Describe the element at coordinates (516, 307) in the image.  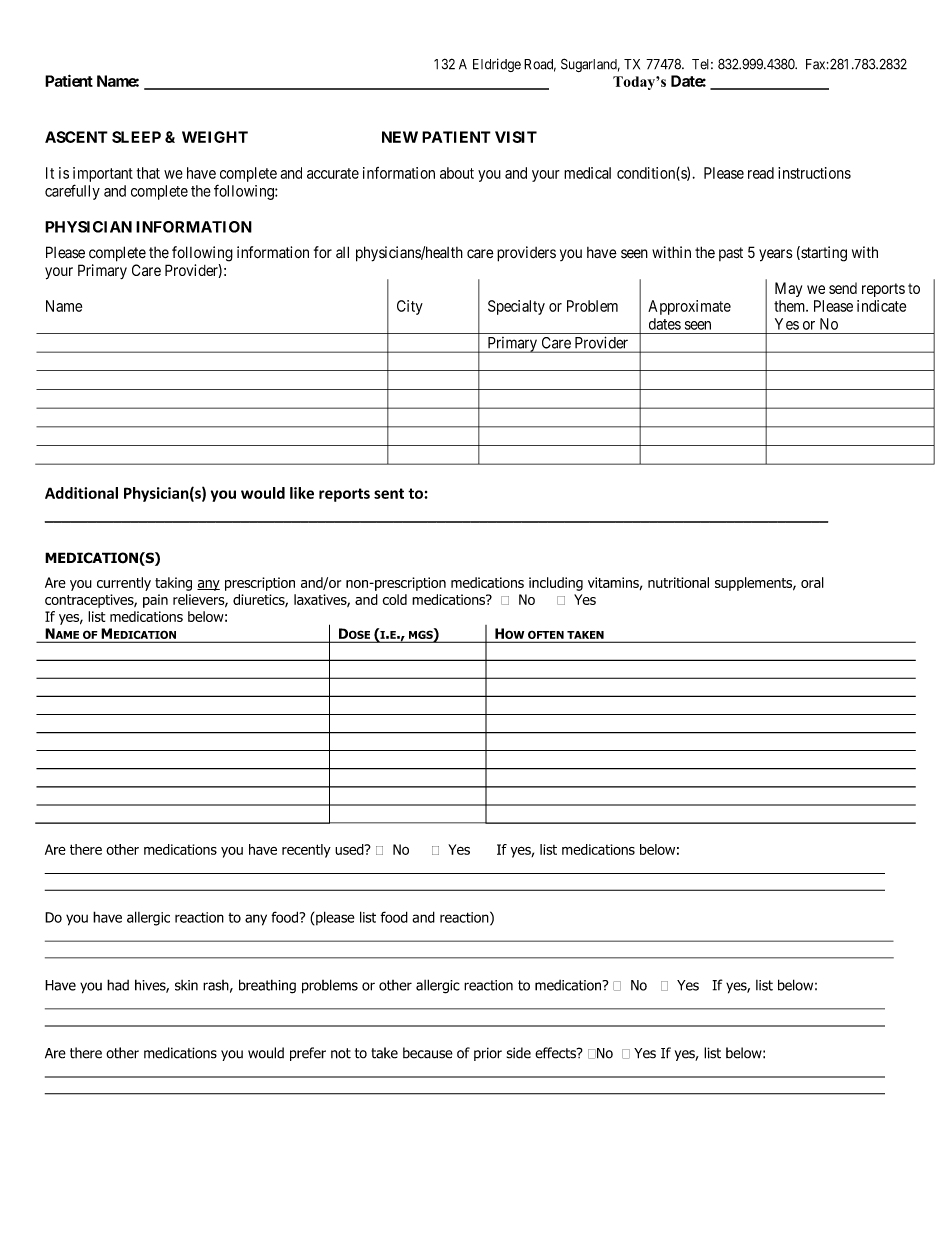
I see `Specialty` at that location.
